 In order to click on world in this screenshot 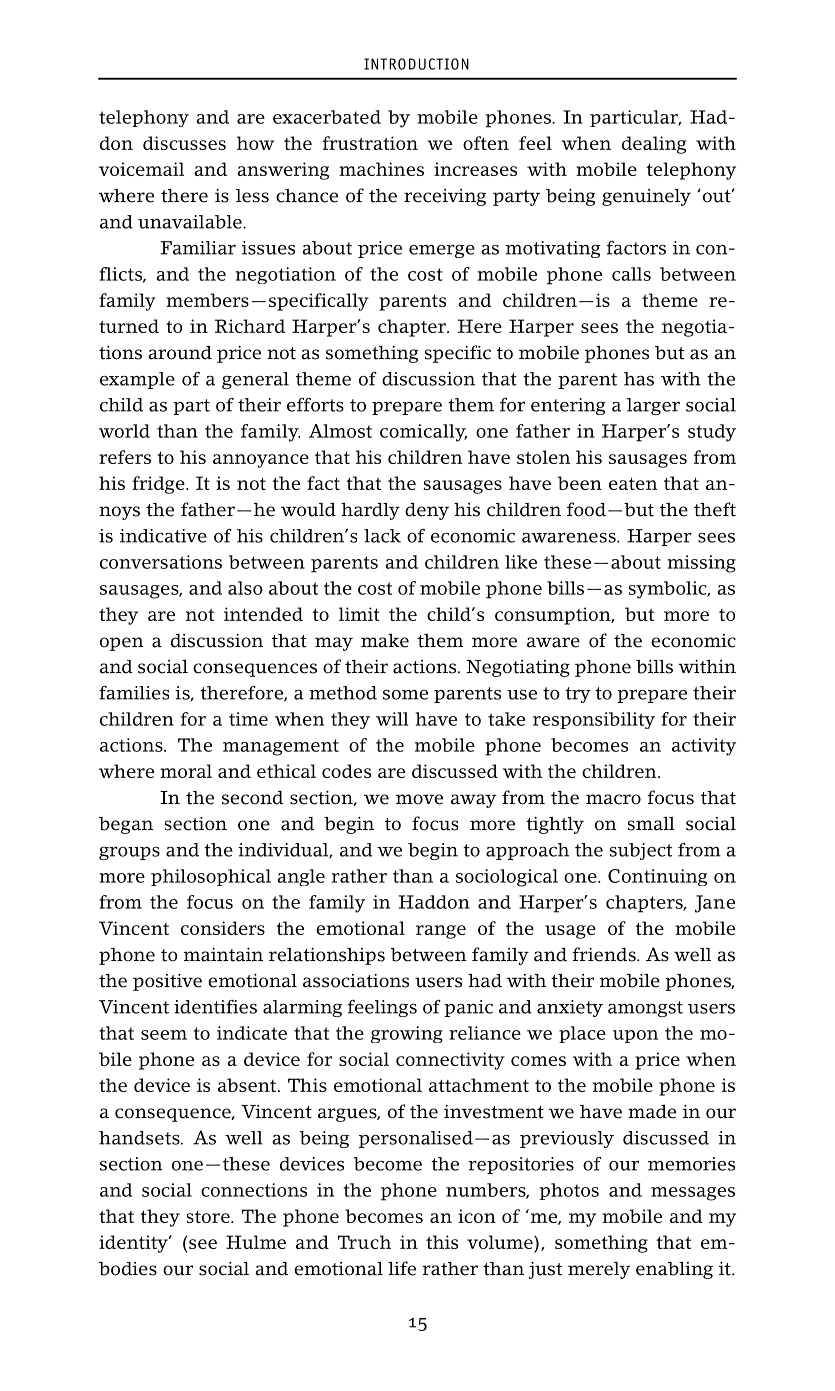, I will do `click(124, 431)`.
